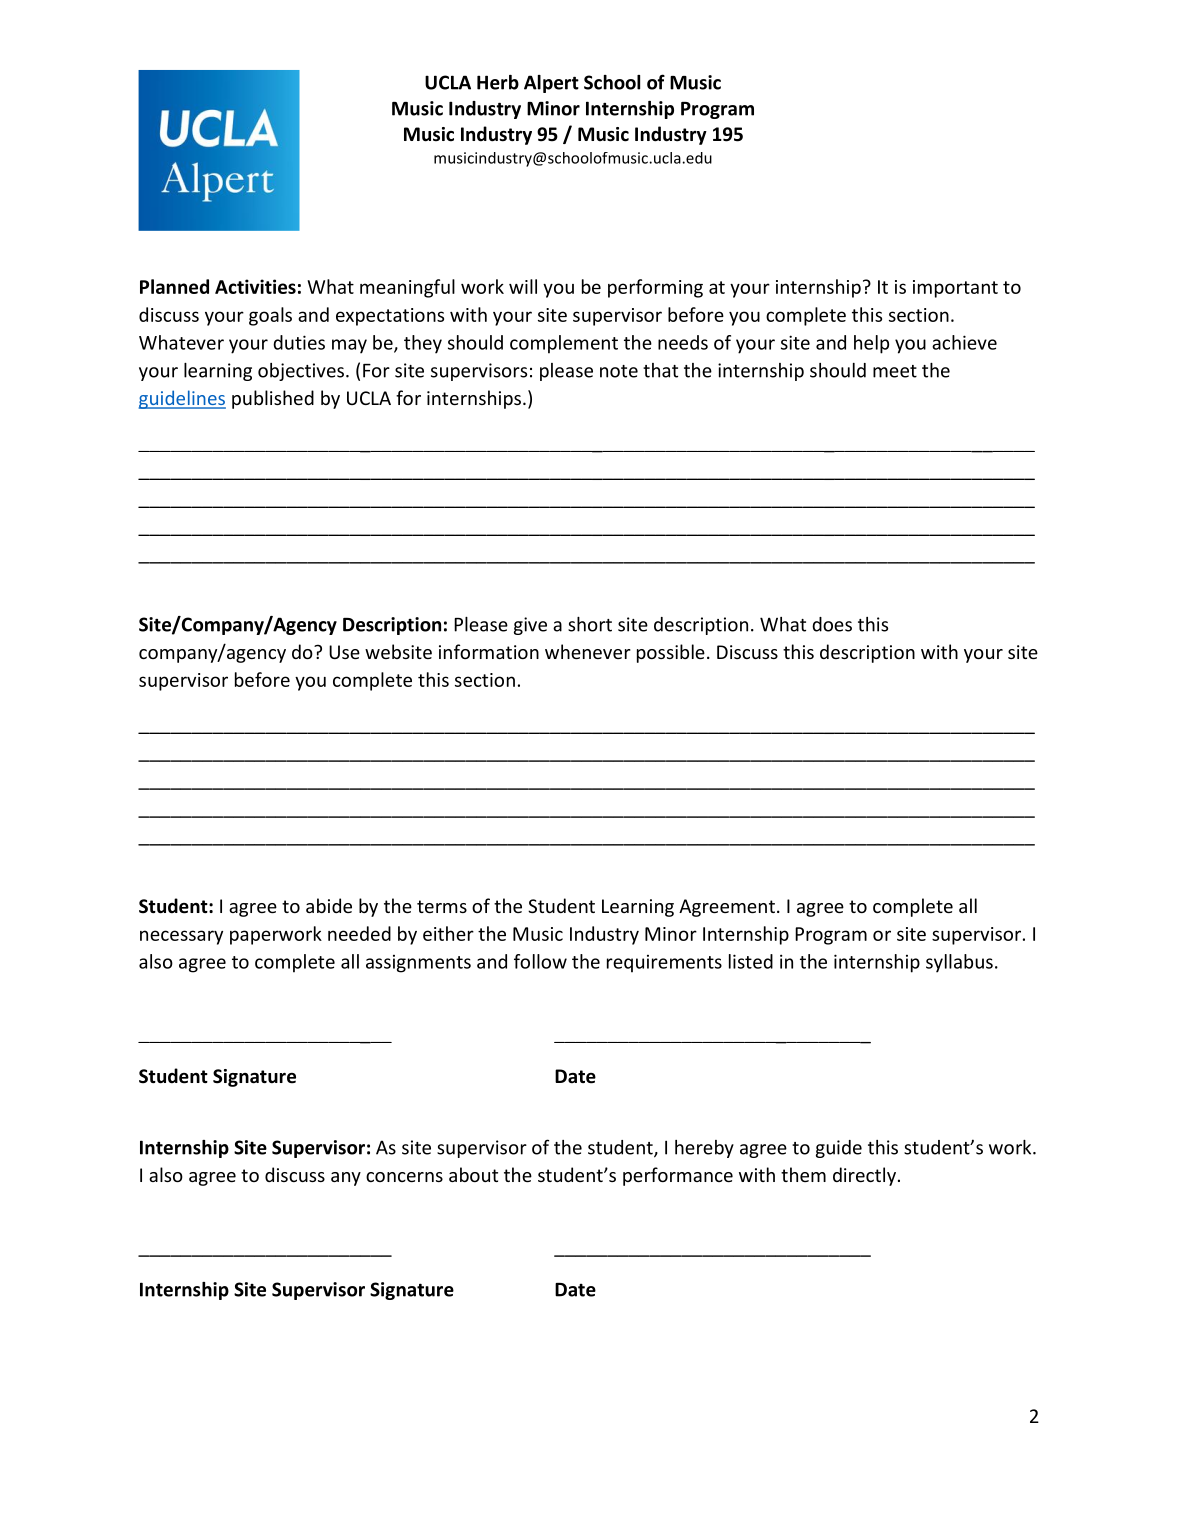 This screenshot has height=1524, width=1178. I want to click on concerns, so click(404, 1177).
